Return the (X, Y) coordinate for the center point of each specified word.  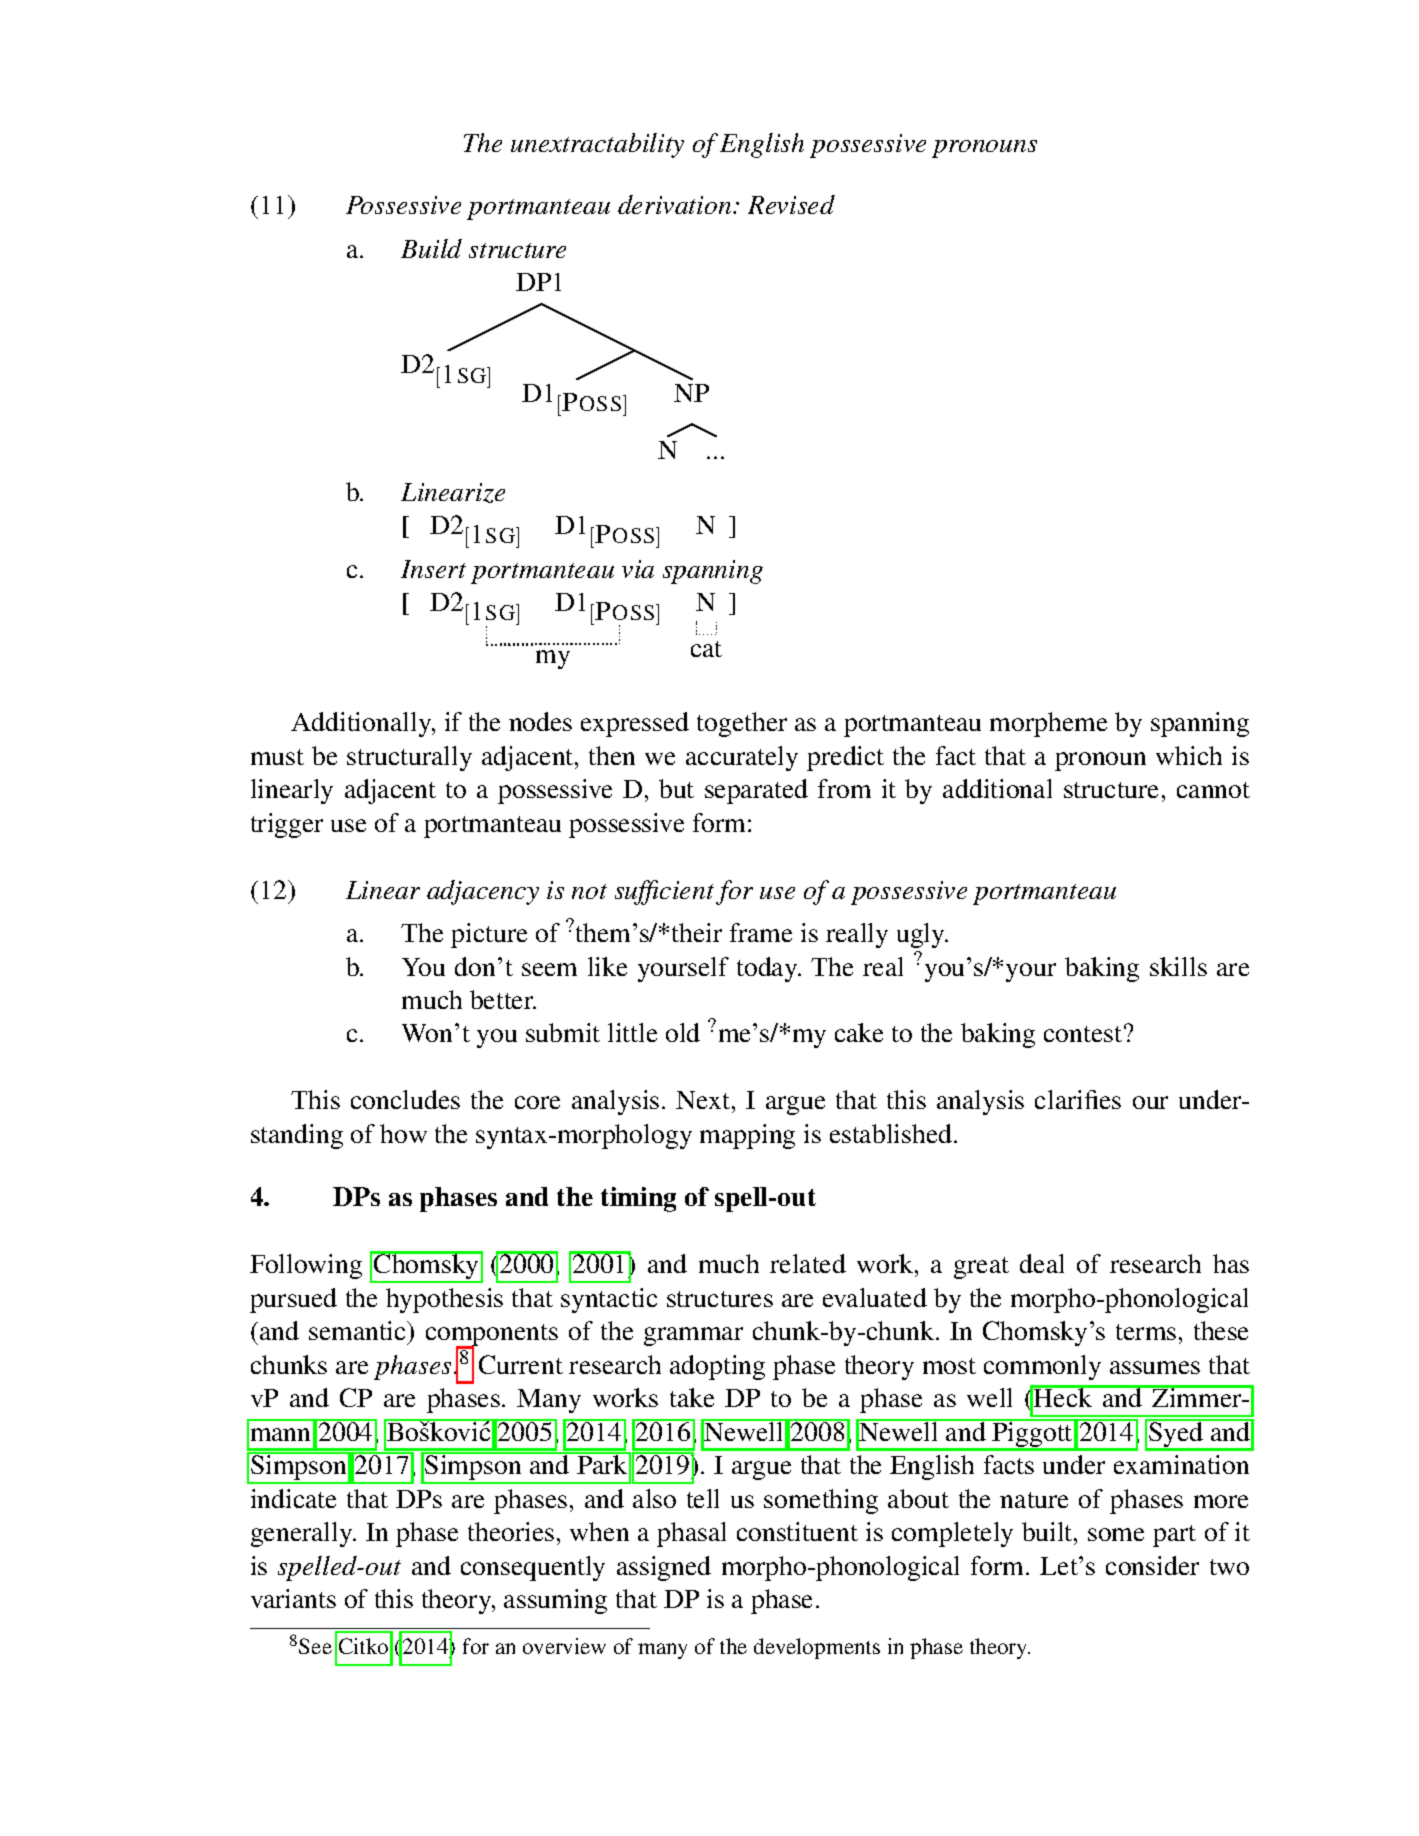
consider (1152, 1565)
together (742, 724)
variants (293, 1598)
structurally (409, 758)
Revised (791, 204)
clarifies (1078, 1099)
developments (817, 1648)
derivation (676, 204)
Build (431, 248)
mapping (747, 1136)
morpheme (1048, 724)
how (403, 1133)
